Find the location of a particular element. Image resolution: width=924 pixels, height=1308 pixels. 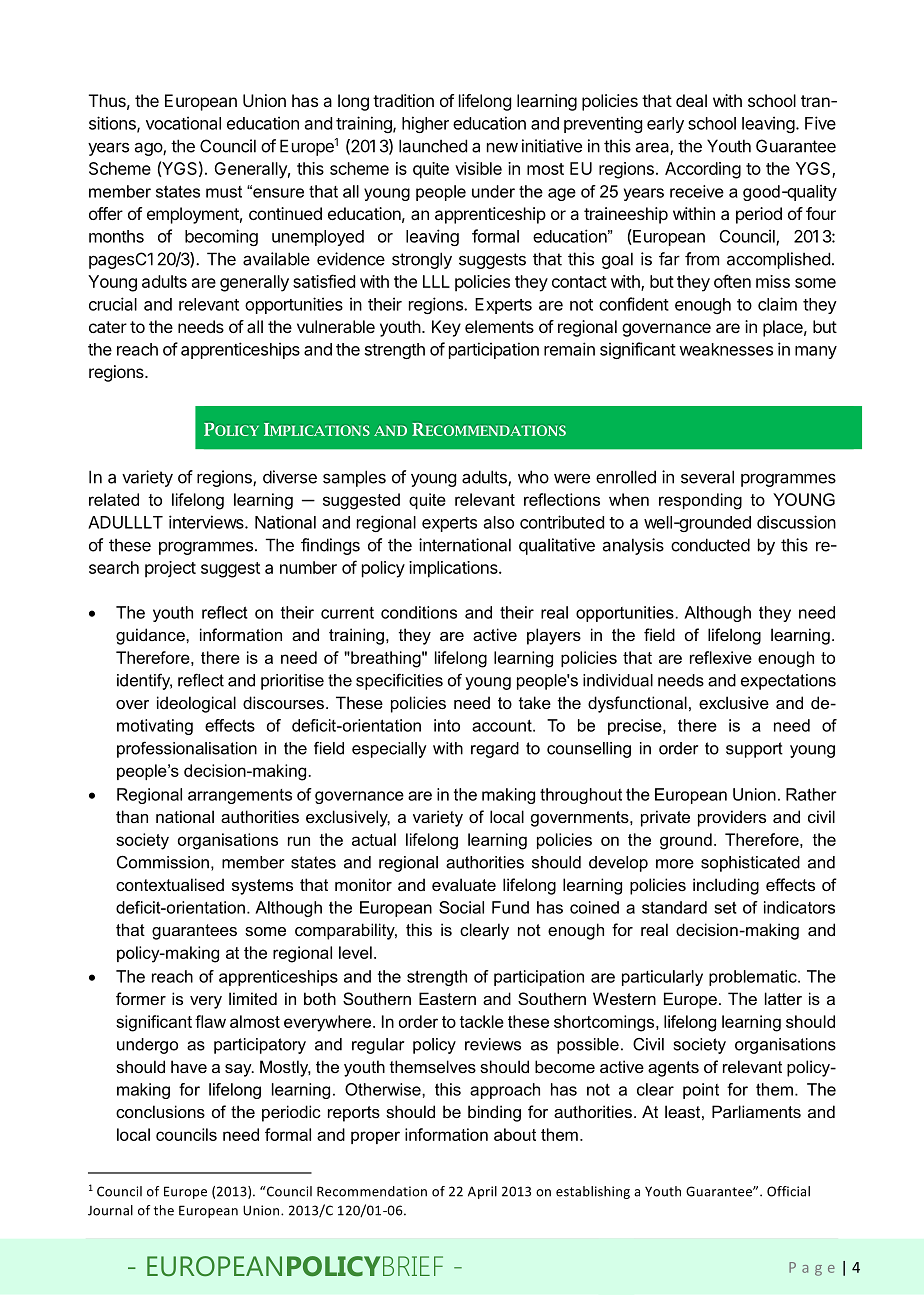

interviews is located at coordinates (207, 522).
